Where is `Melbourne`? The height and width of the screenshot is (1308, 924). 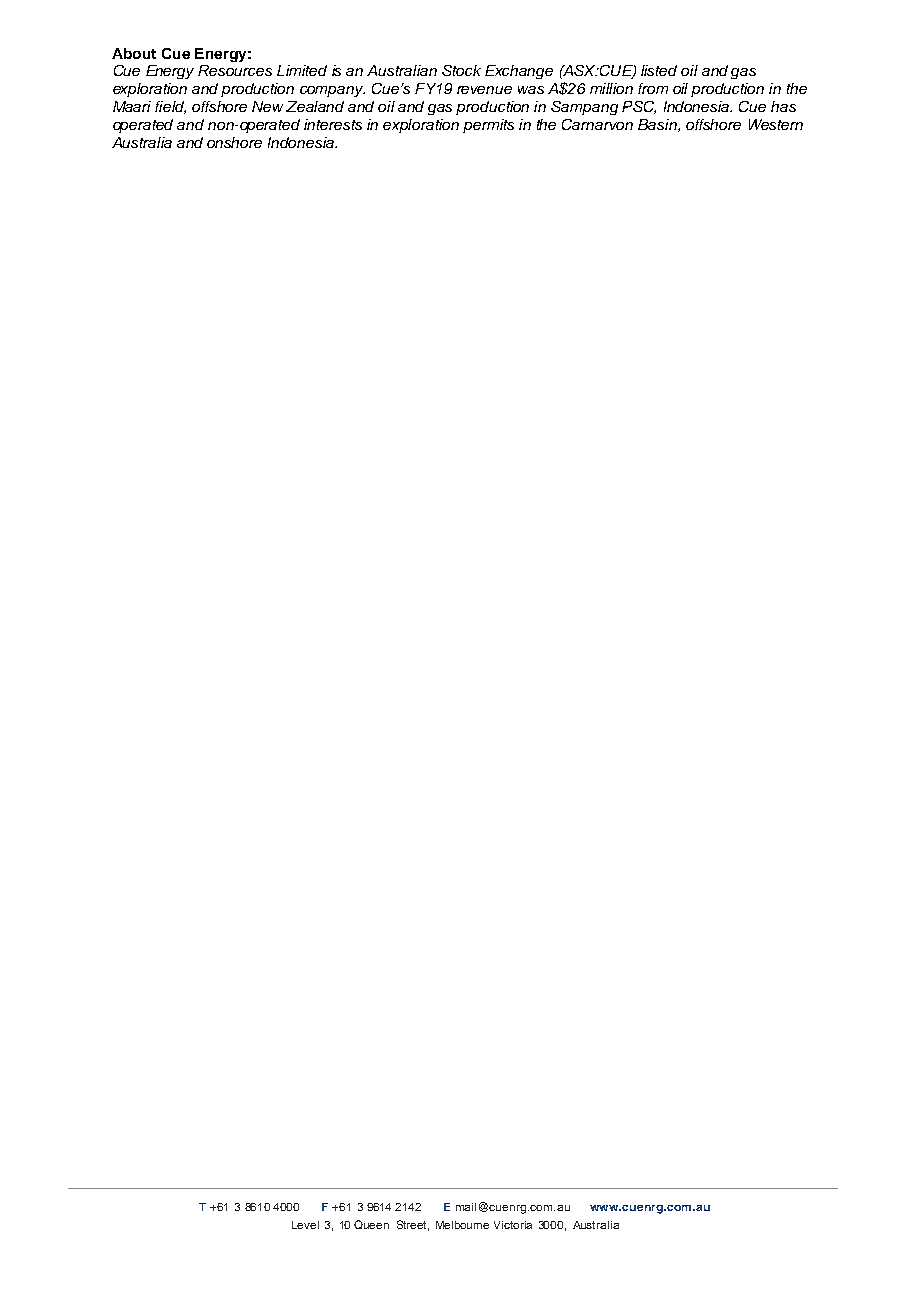 Melbourne is located at coordinates (462, 1225).
